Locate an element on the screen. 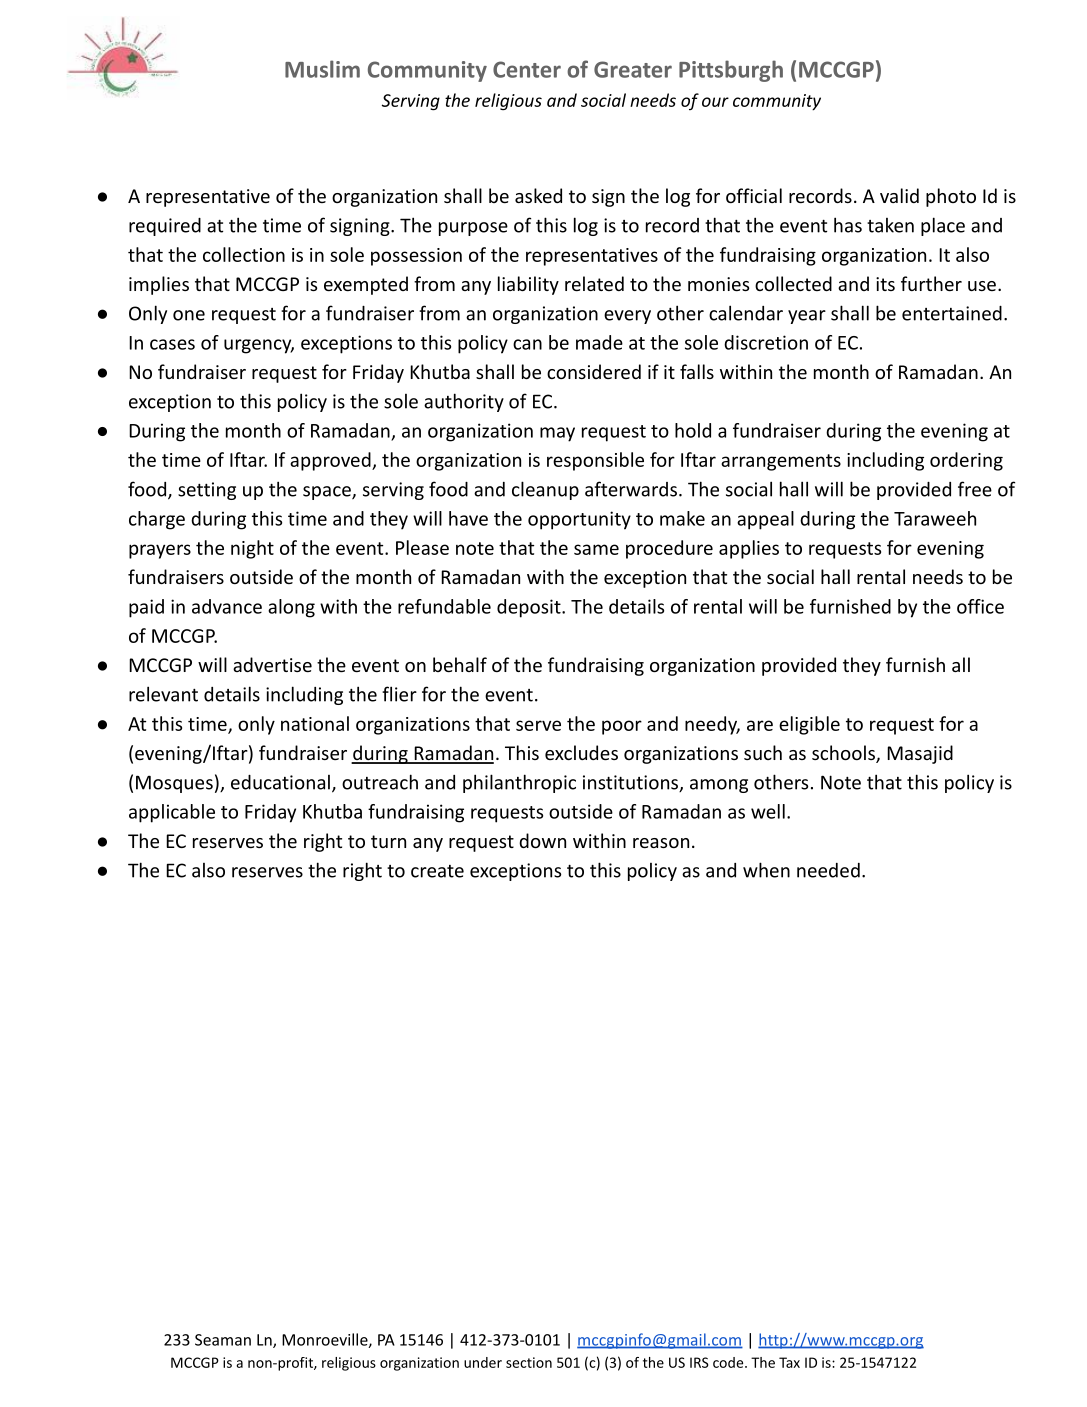 This screenshot has height=1407, width=1087. Center is located at coordinates (527, 69).
